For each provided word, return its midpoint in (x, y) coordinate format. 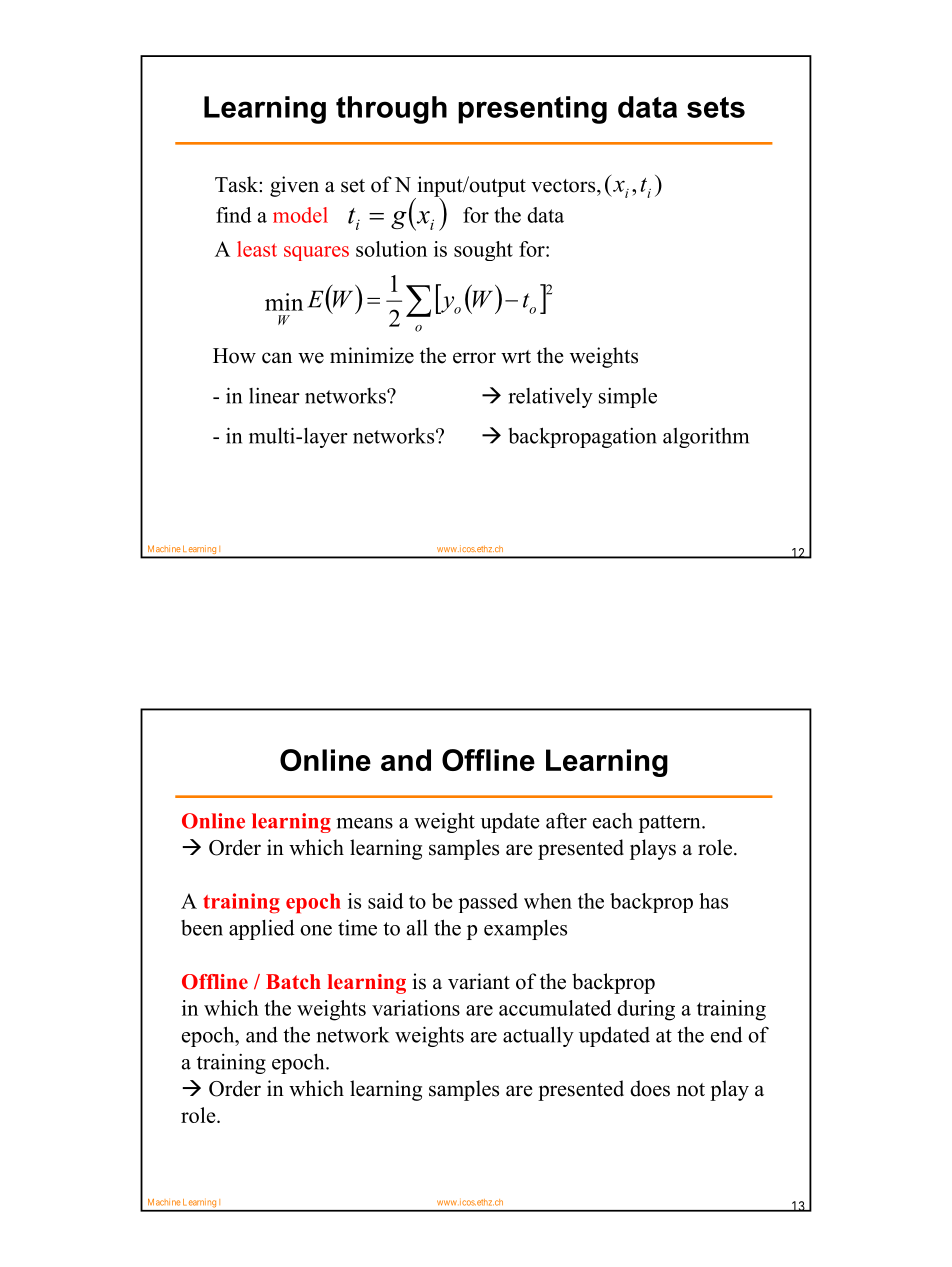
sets (716, 107)
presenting (532, 110)
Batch (293, 982)
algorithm (706, 437)
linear (274, 395)
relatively (550, 397)
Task (237, 184)
